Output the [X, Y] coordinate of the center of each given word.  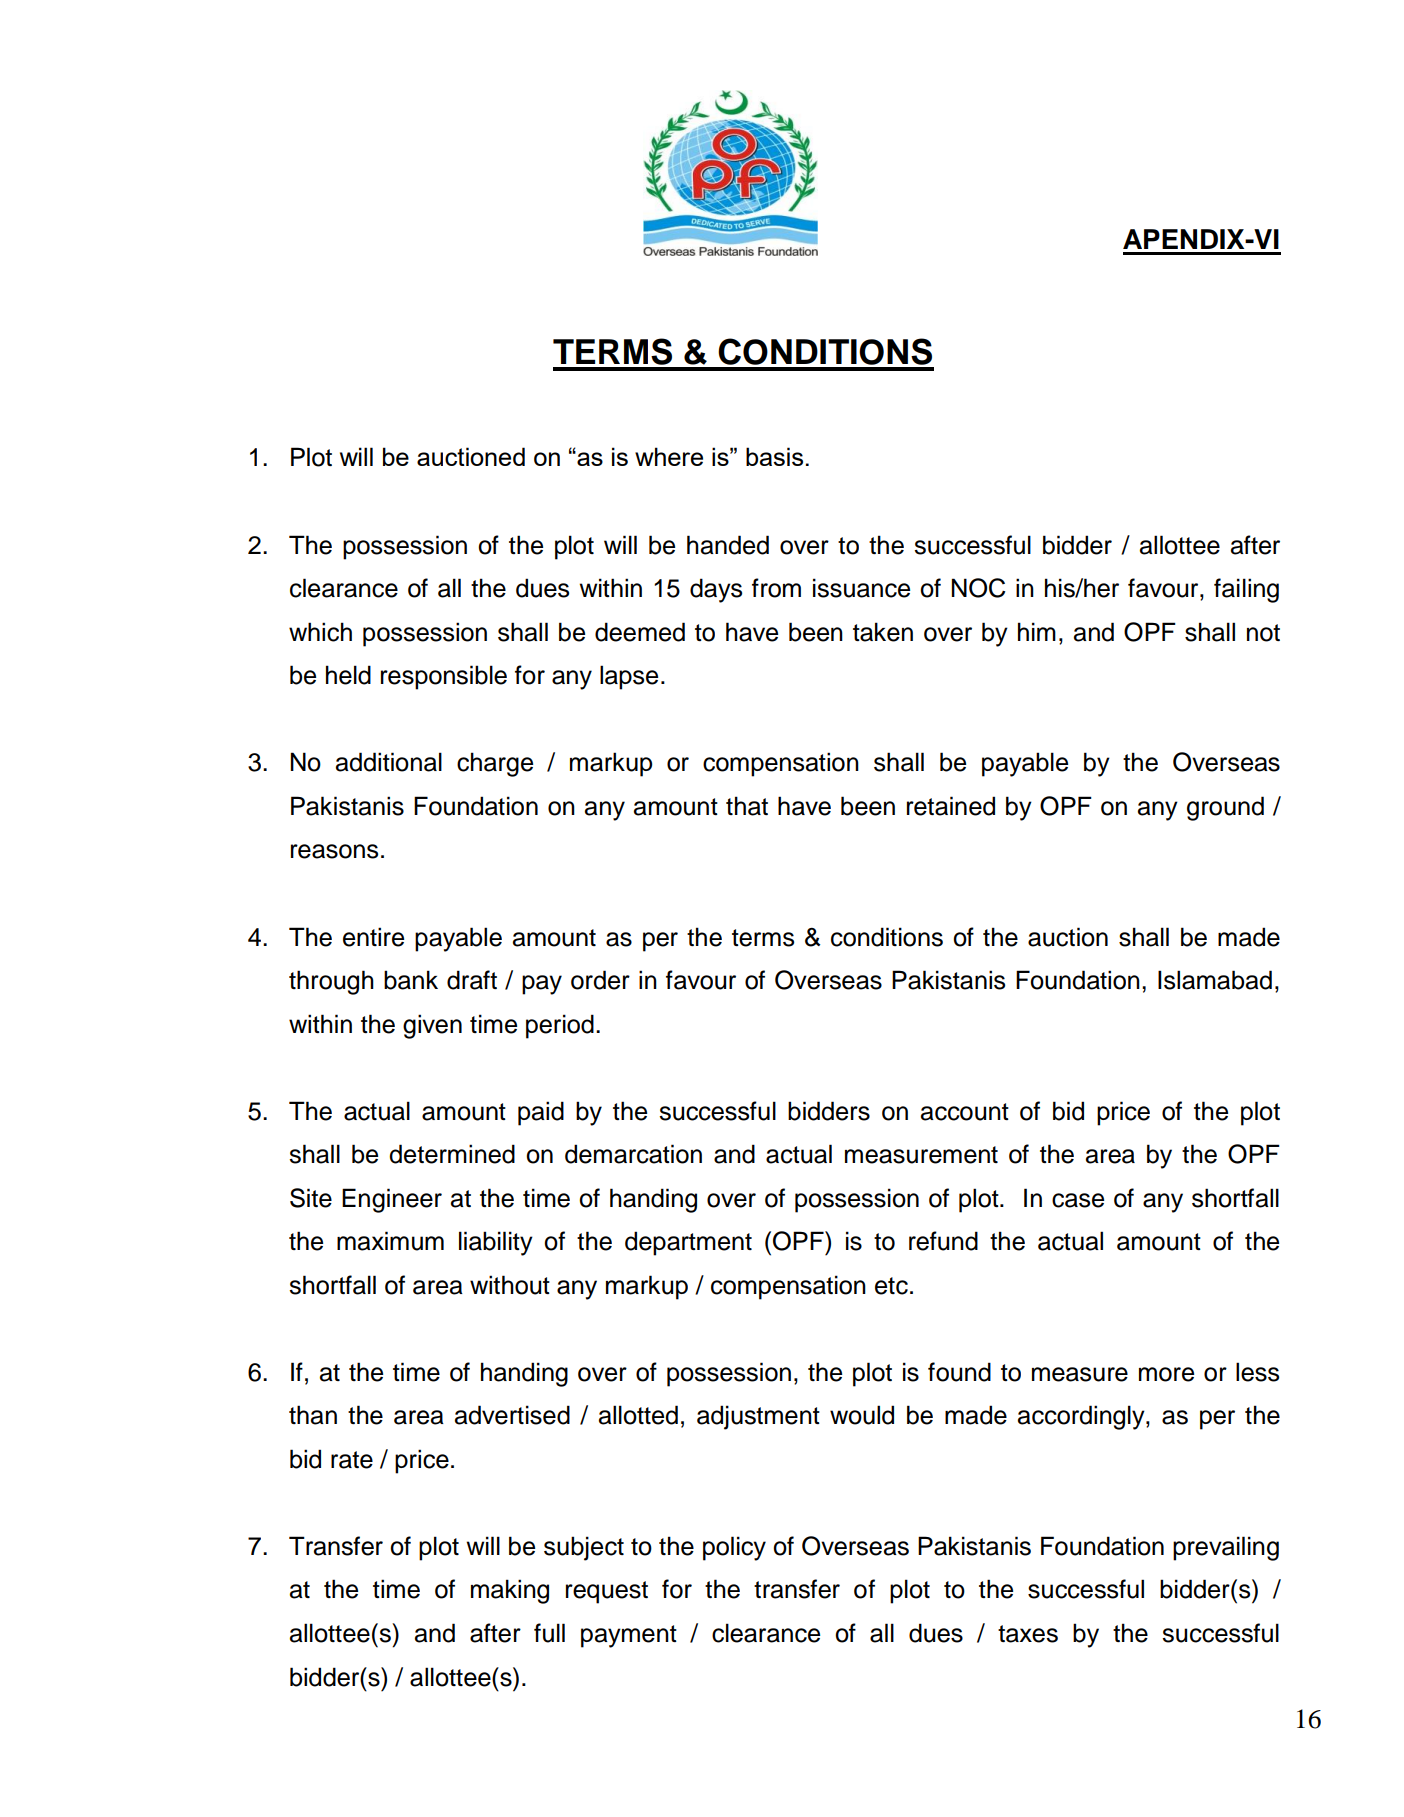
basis [774, 456]
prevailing [1226, 1548]
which [320, 632]
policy [734, 1548]
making [510, 1591]
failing [1246, 590]
